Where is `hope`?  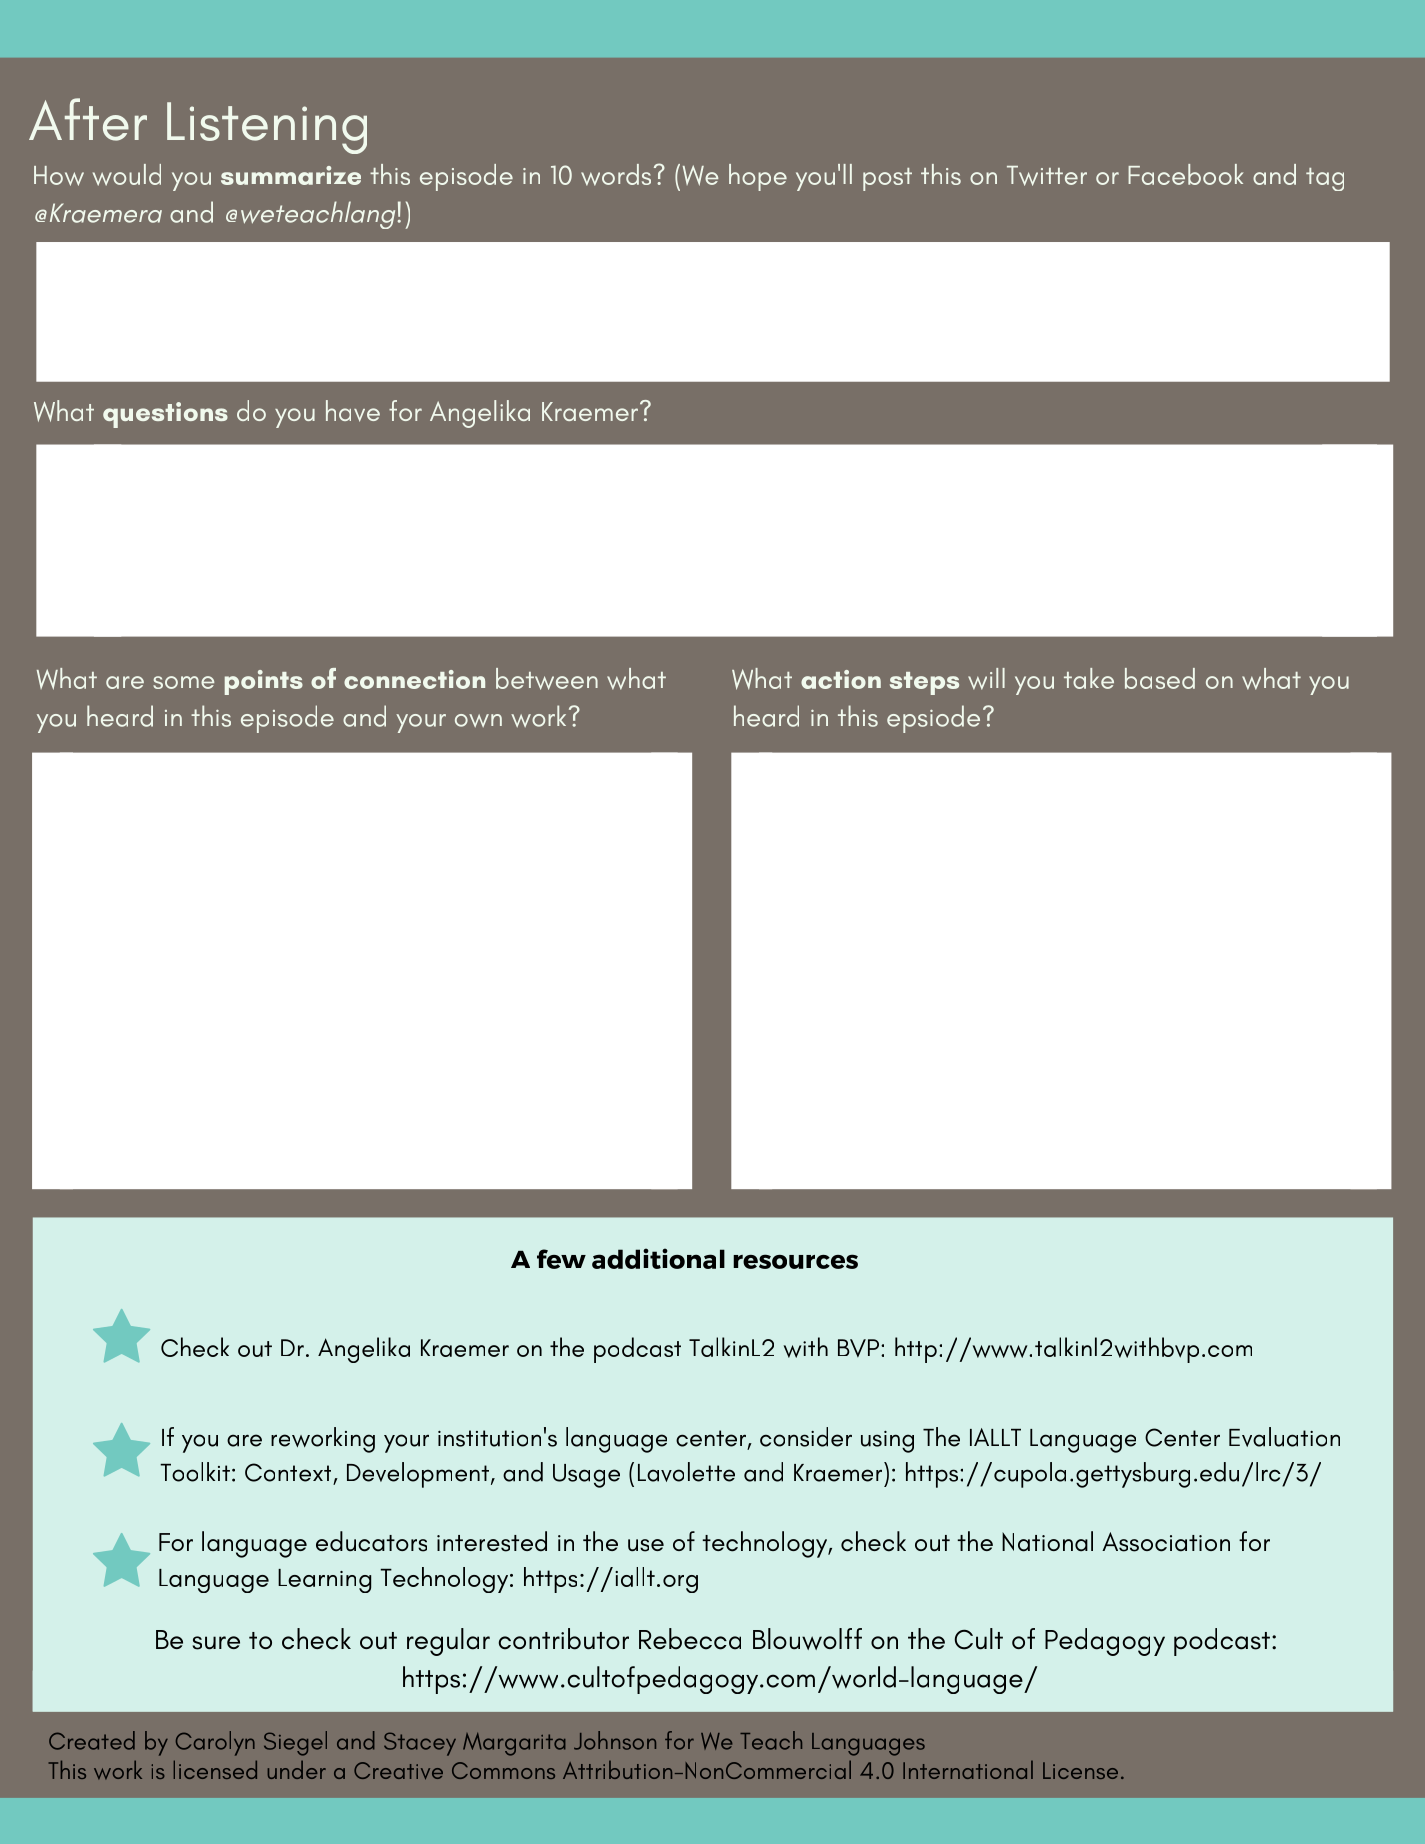
hope is located at coordinates (758, 177).
